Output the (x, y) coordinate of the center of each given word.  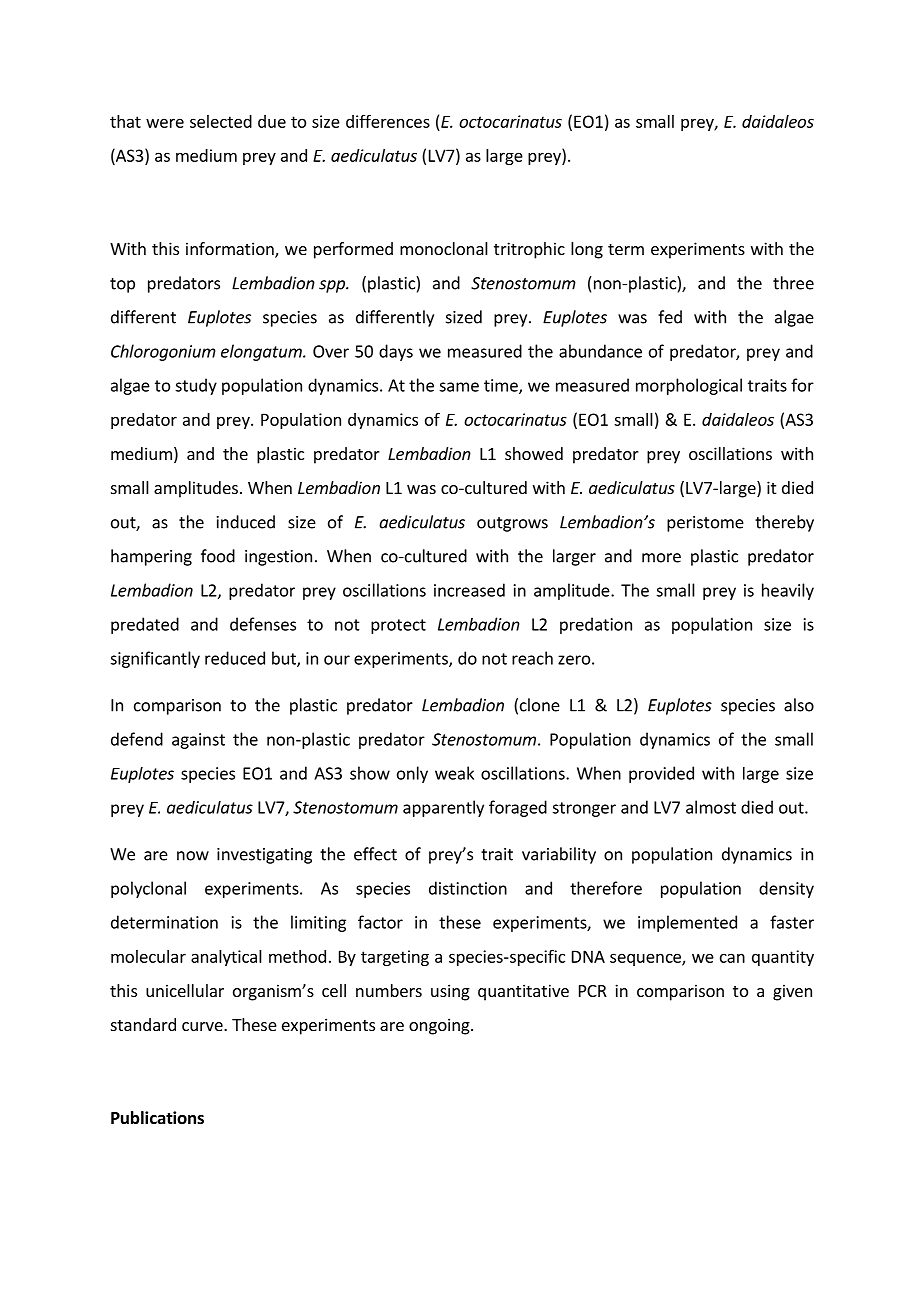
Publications (157, 1118)
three (793, 283)
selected (221, 121)
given (792, 992)
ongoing (440, 1026)
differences (388, 121)
